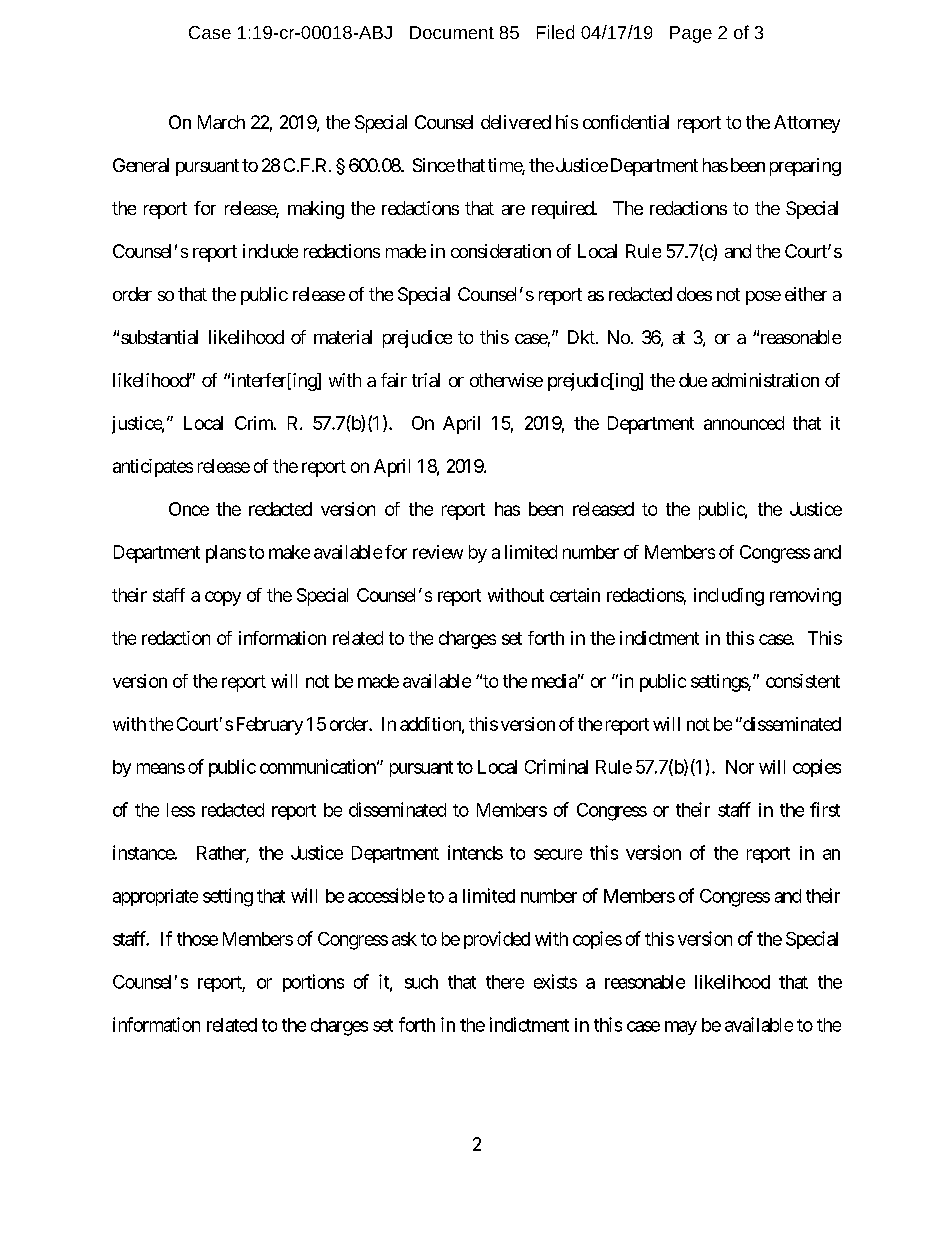 Image resolution: width=952 pixels, height=1233 pixels. What do you see at coordinates (270, 251) in the page?
I see `include` at bounding box center [270, 251].
